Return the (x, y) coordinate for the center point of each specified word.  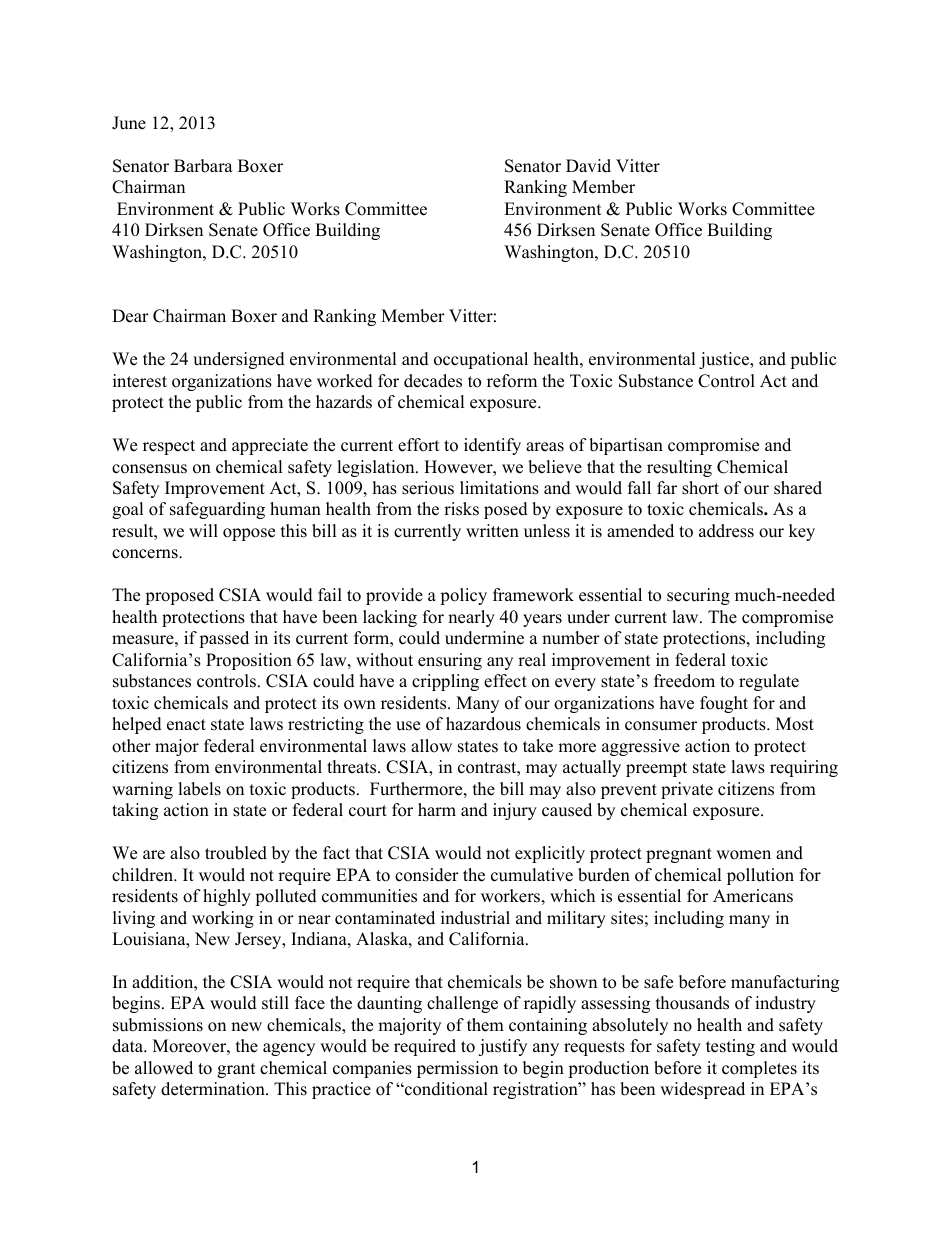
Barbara (203, 166)
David (588, 166)
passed (224, 639)
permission (457, 1069)
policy (463, 596)
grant (236, 1070)
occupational (481, 360)
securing (698, 596)
